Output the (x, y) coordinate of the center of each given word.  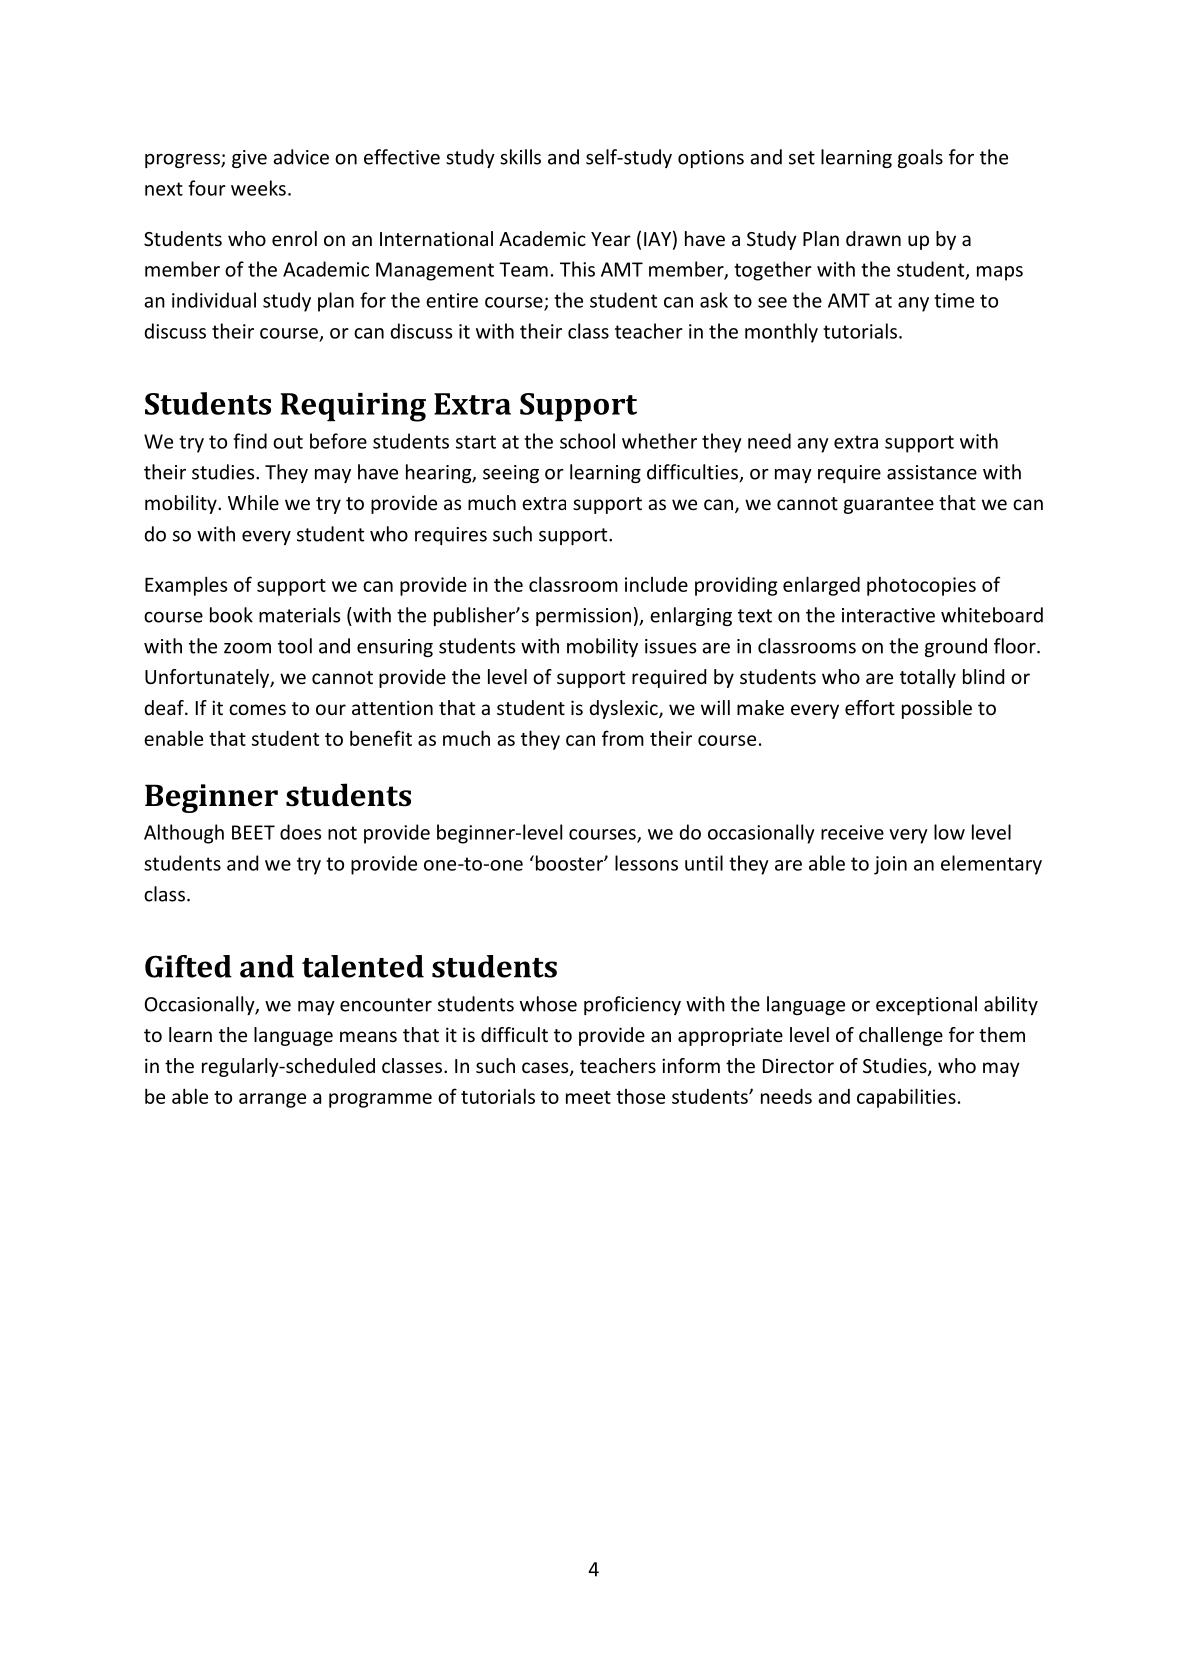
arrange (272, 1100)
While (253, 502)
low (949, 832)
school (587, 441)
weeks (258, 188)
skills (520, 157)
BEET (253, 832)
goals (920, 158)
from (623, 738)
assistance (932, 472)
